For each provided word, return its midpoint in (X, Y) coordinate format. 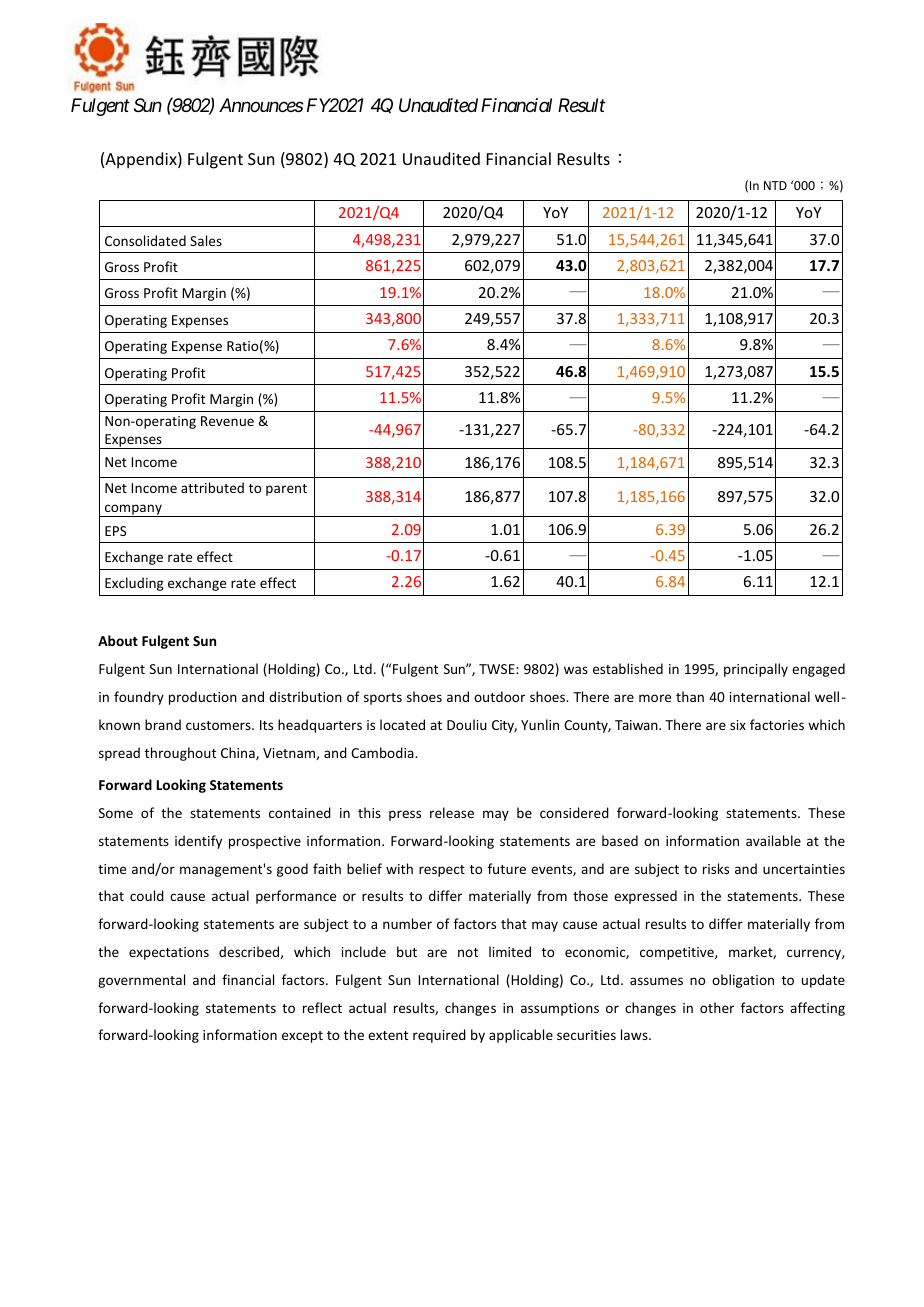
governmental (141, 981)
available (773, 840)
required (439, 1036)
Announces (261, 105)
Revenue (227, 421)
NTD (775, 185)
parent (286, 490)
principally (756, 670)
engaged (818, 670)
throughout (180, 754)
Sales (206, 240)
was (576, 670)
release (452, 812)
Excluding (134, 584)
